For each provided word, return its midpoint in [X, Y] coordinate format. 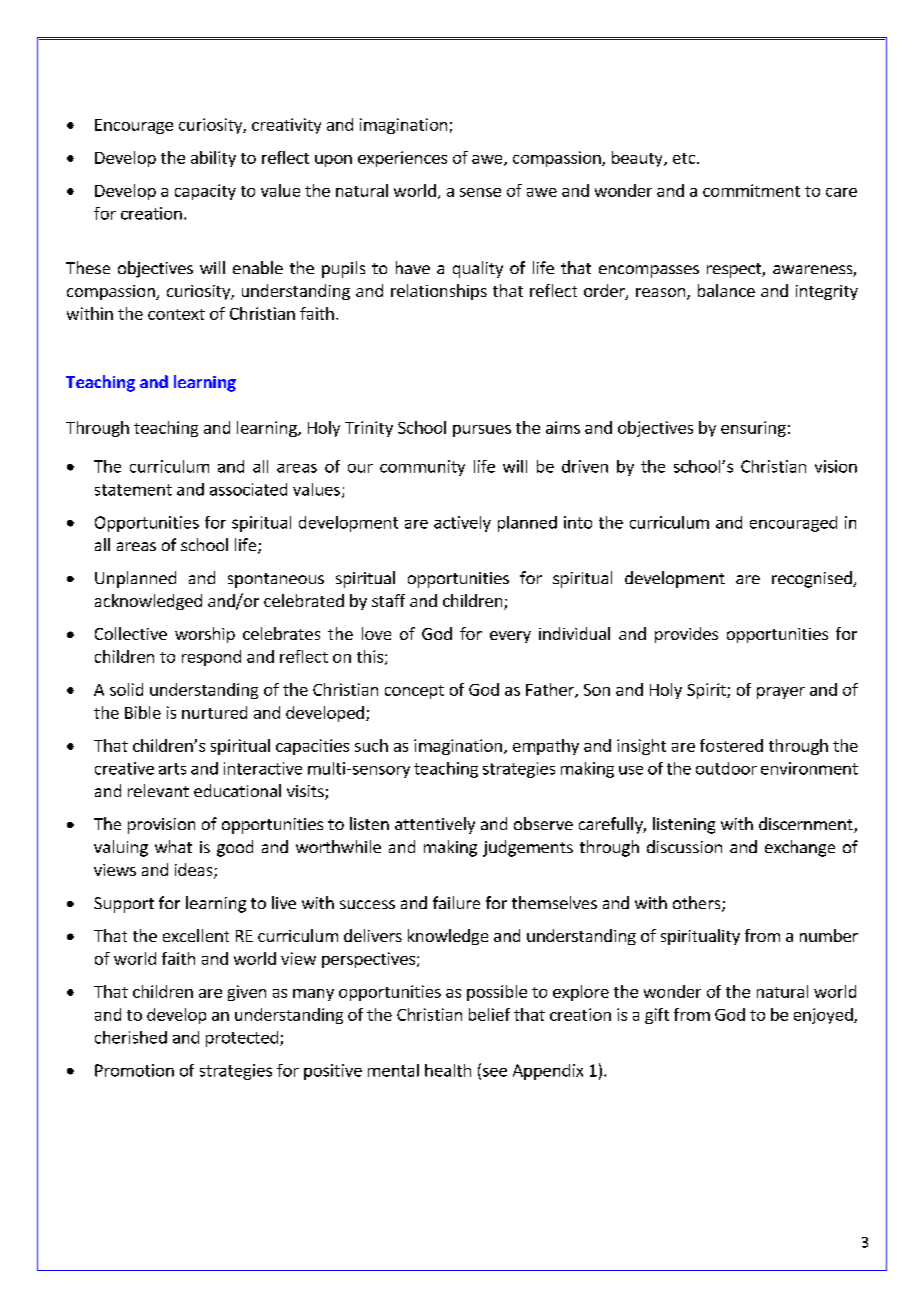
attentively [435, 825]
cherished [131, 1037]
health [448, 1070]
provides [686, 635]
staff [388, 600]
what [173, 846]
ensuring [753, 429]
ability [213, 159]
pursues [482, 431]
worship [205, 635]
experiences [402, 159]
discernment [807, 825]
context [176, 314]
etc [684, 158]
